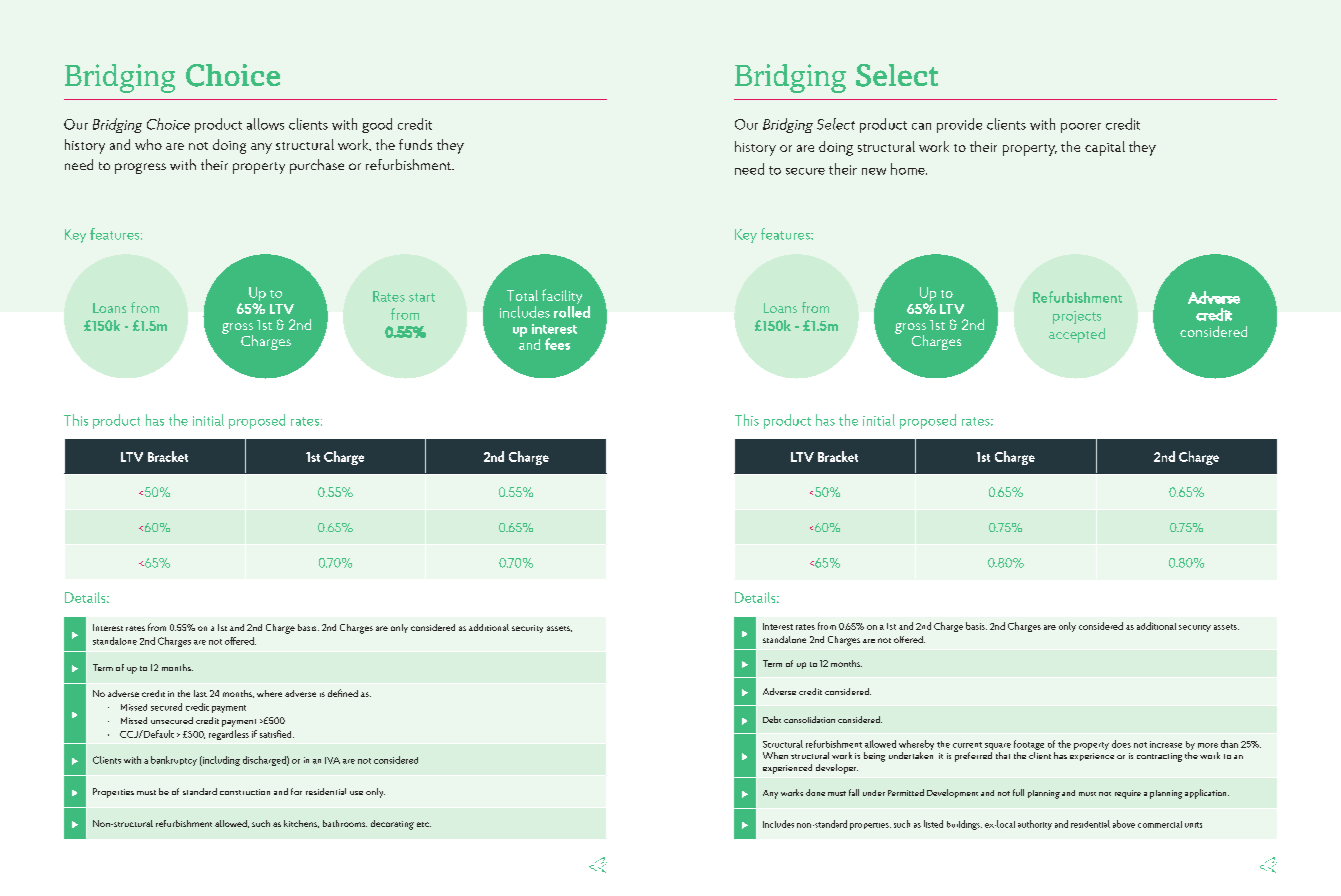  What do you see at coordinates (557, 344) in the screenshot?
I see `fees` at bounding box center [557, 344].
